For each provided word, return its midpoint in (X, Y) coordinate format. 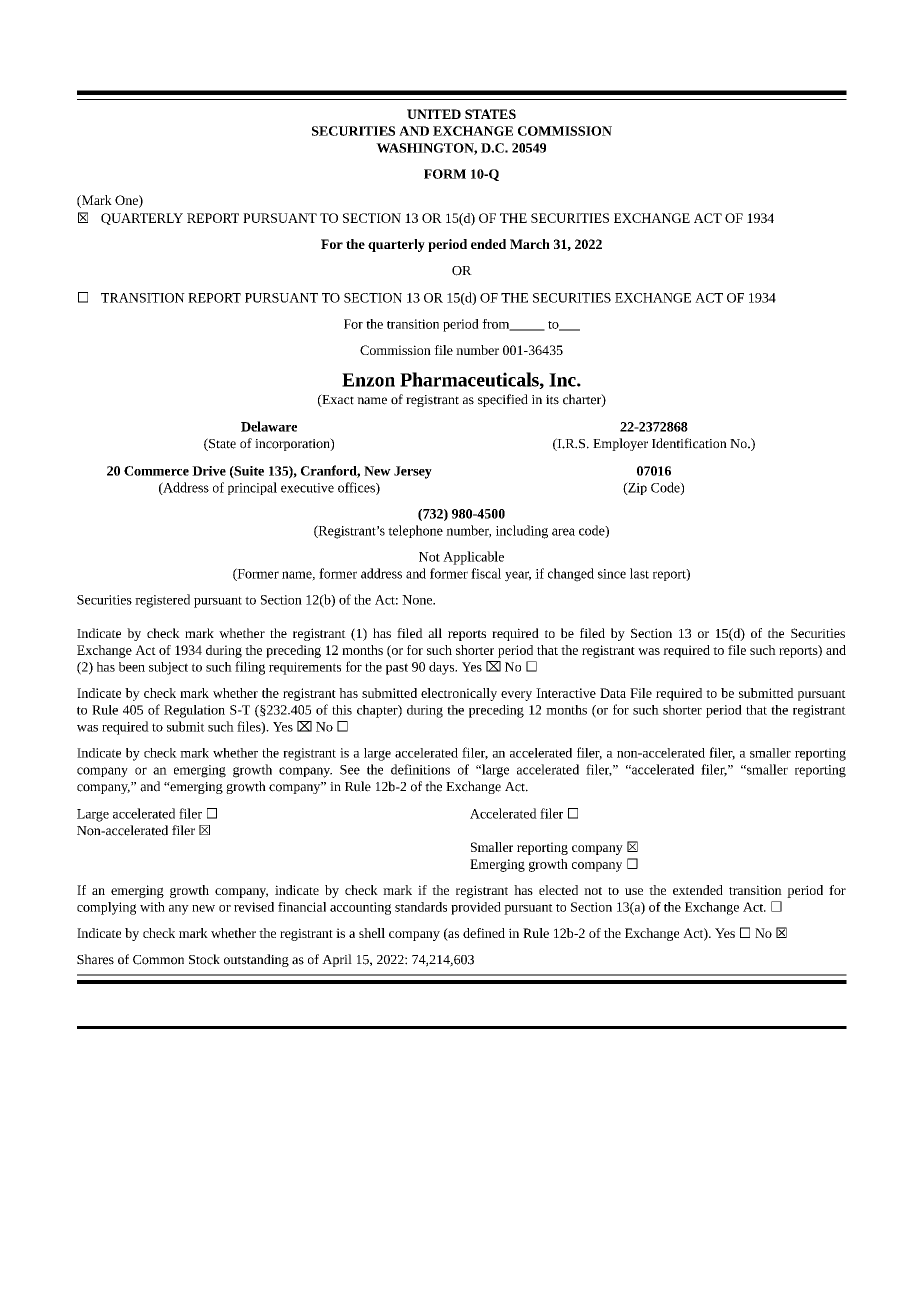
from (497, 325)
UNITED (434, 114)
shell (372, 933)
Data (613, 693)
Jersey (413, 472)
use (634, 891)
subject (168, 668)
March (530, 244)
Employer (620, 444)
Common (158, 960)
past (397, 669)
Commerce (156, 471)
